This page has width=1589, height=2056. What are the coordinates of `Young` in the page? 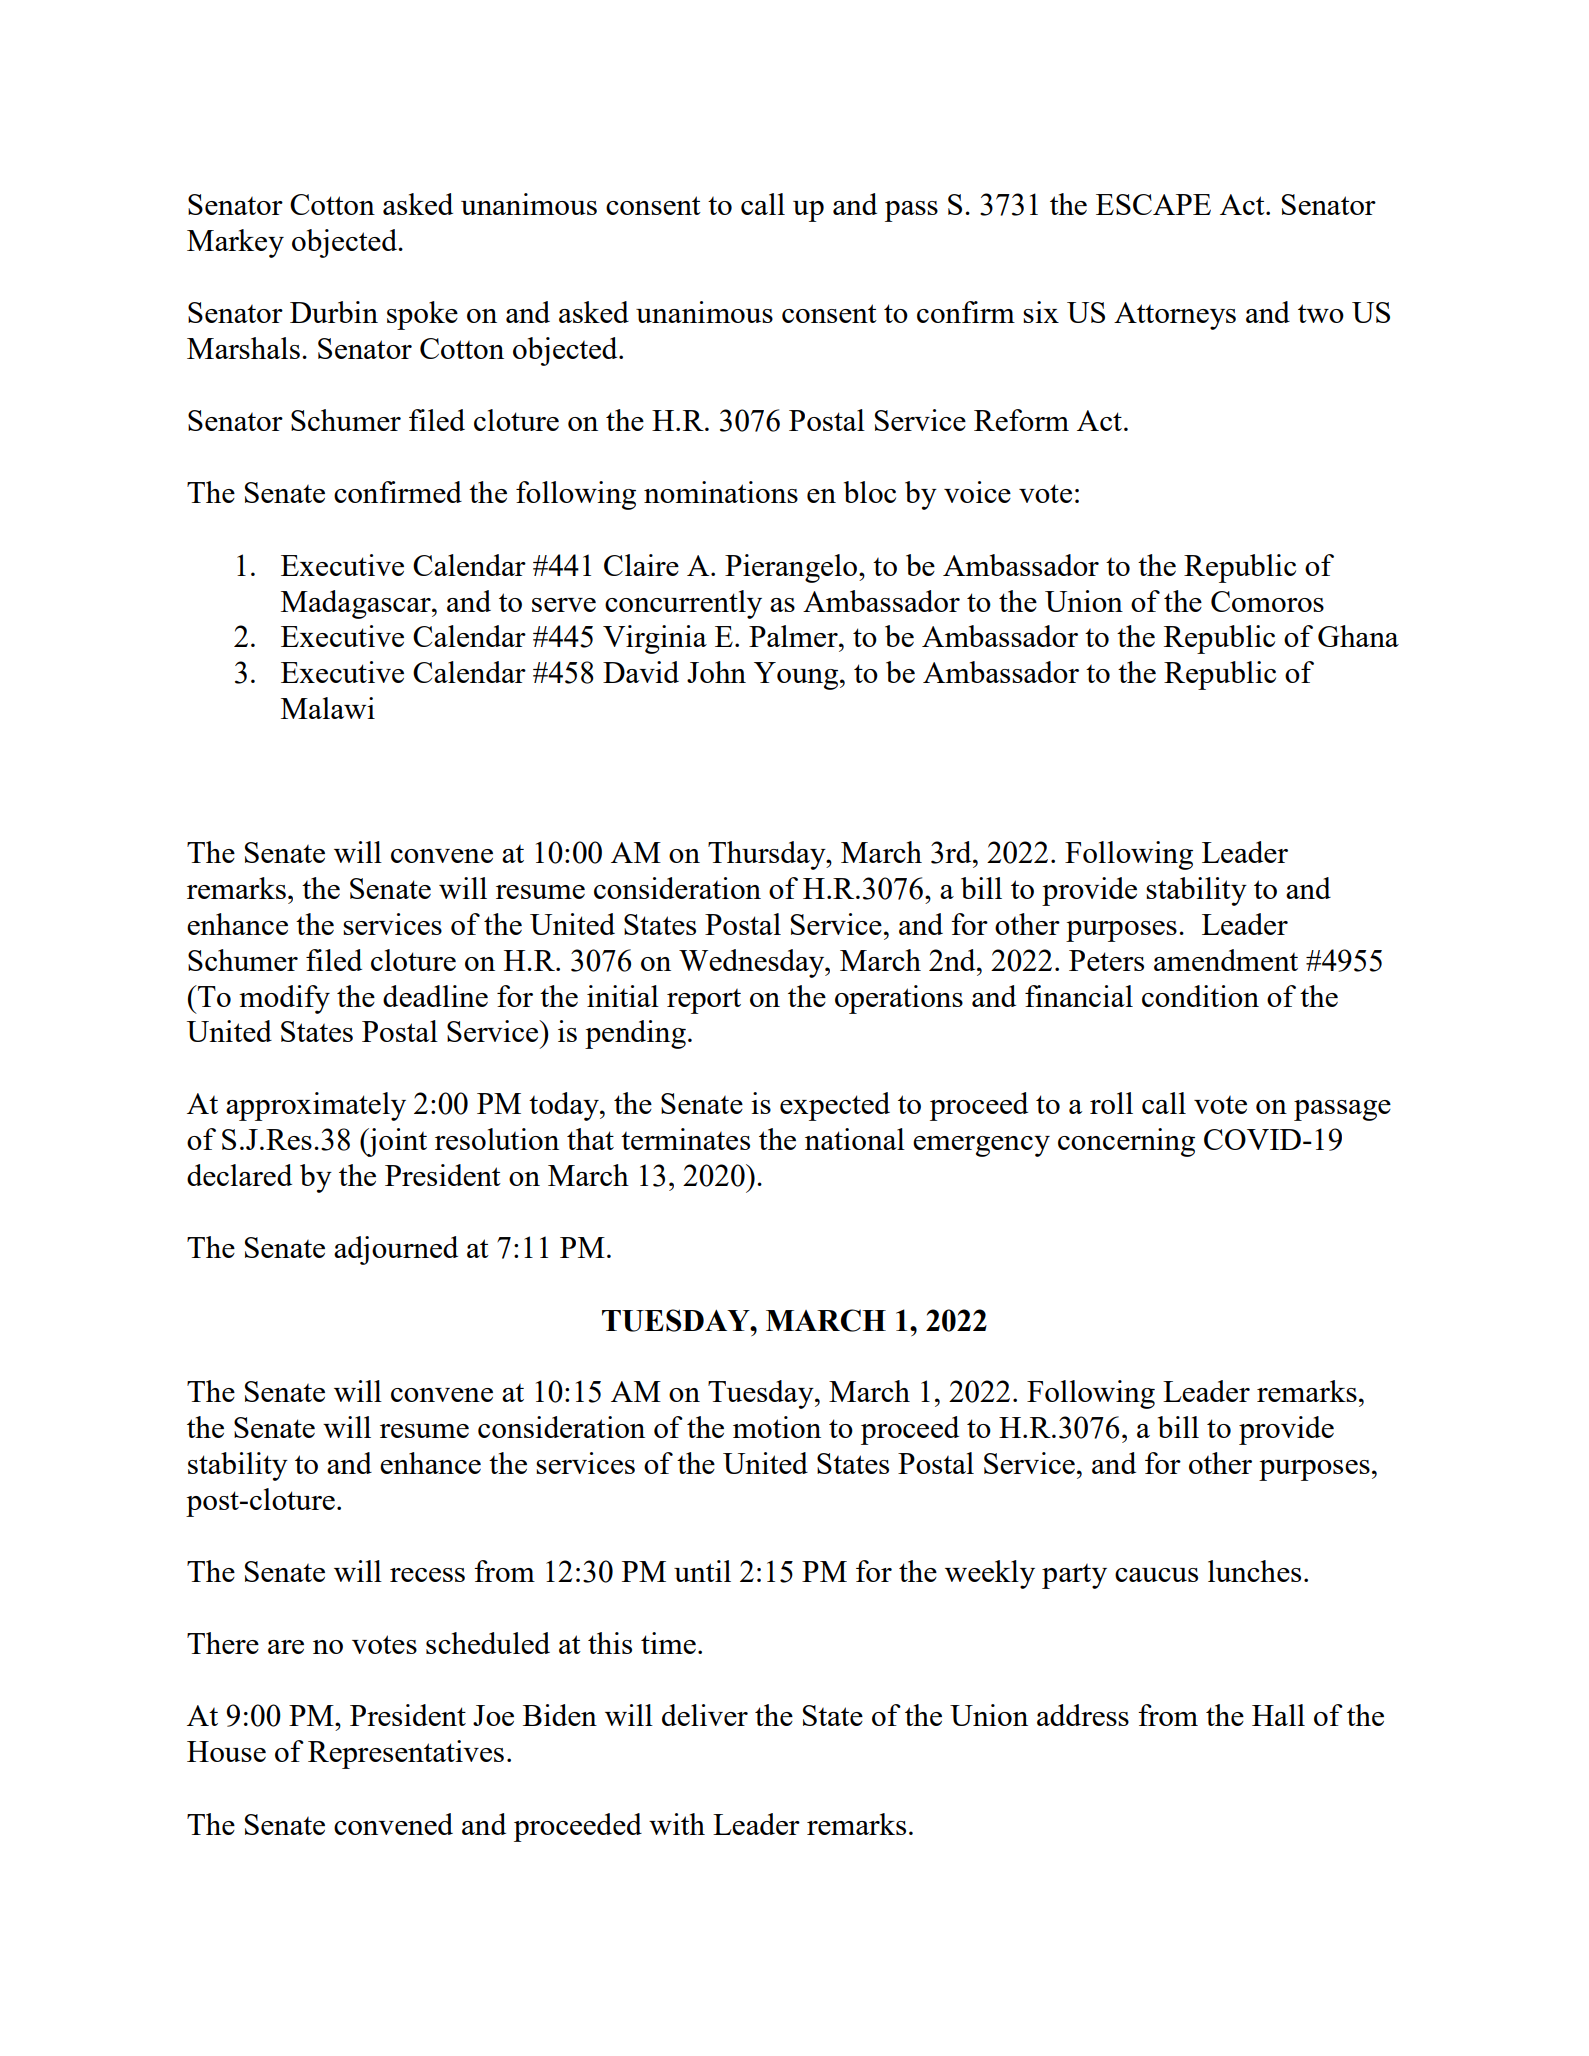 It's located at (797, 676).
